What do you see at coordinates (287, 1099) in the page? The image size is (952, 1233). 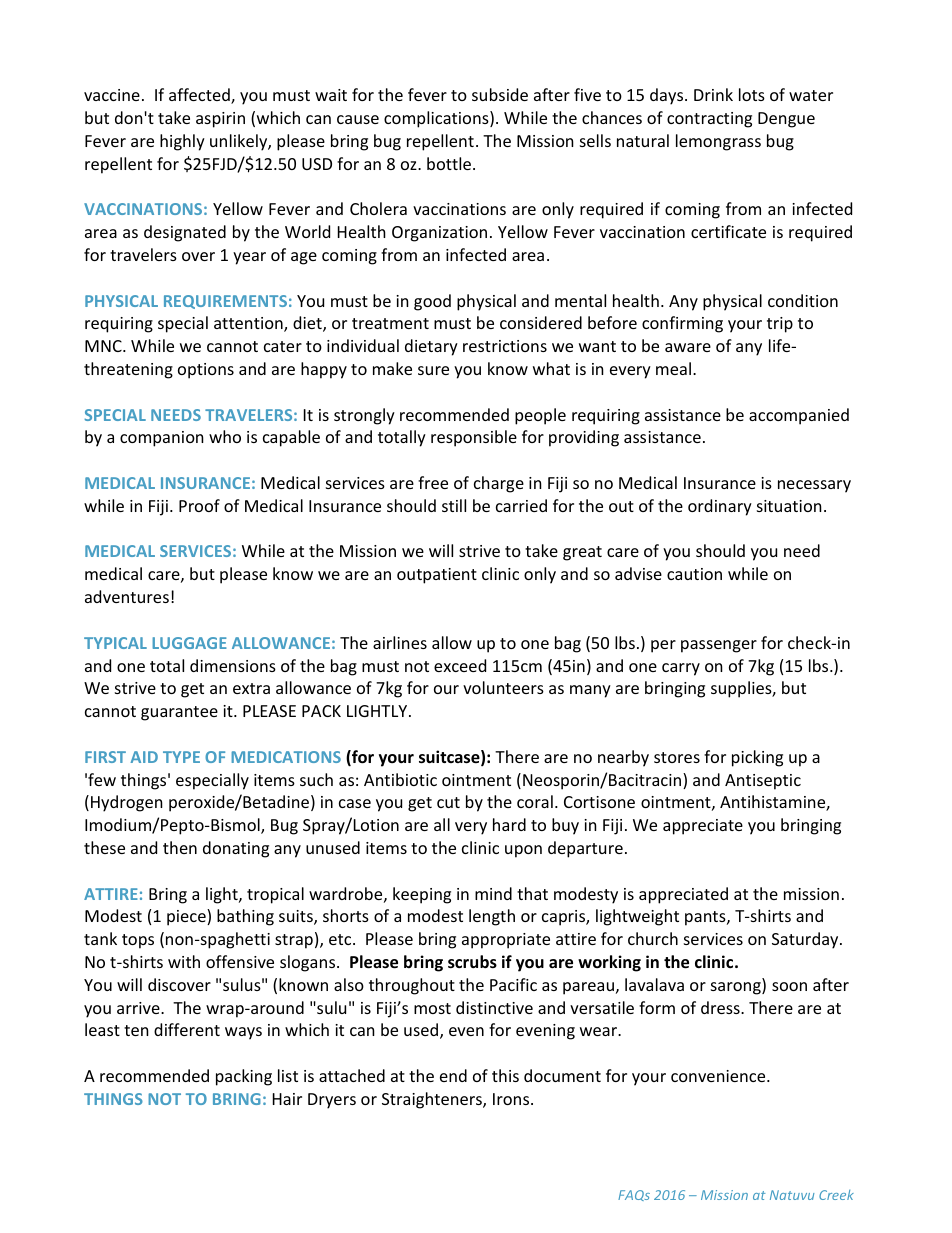 I see `Hair` at bounding box center [287, 1099].
